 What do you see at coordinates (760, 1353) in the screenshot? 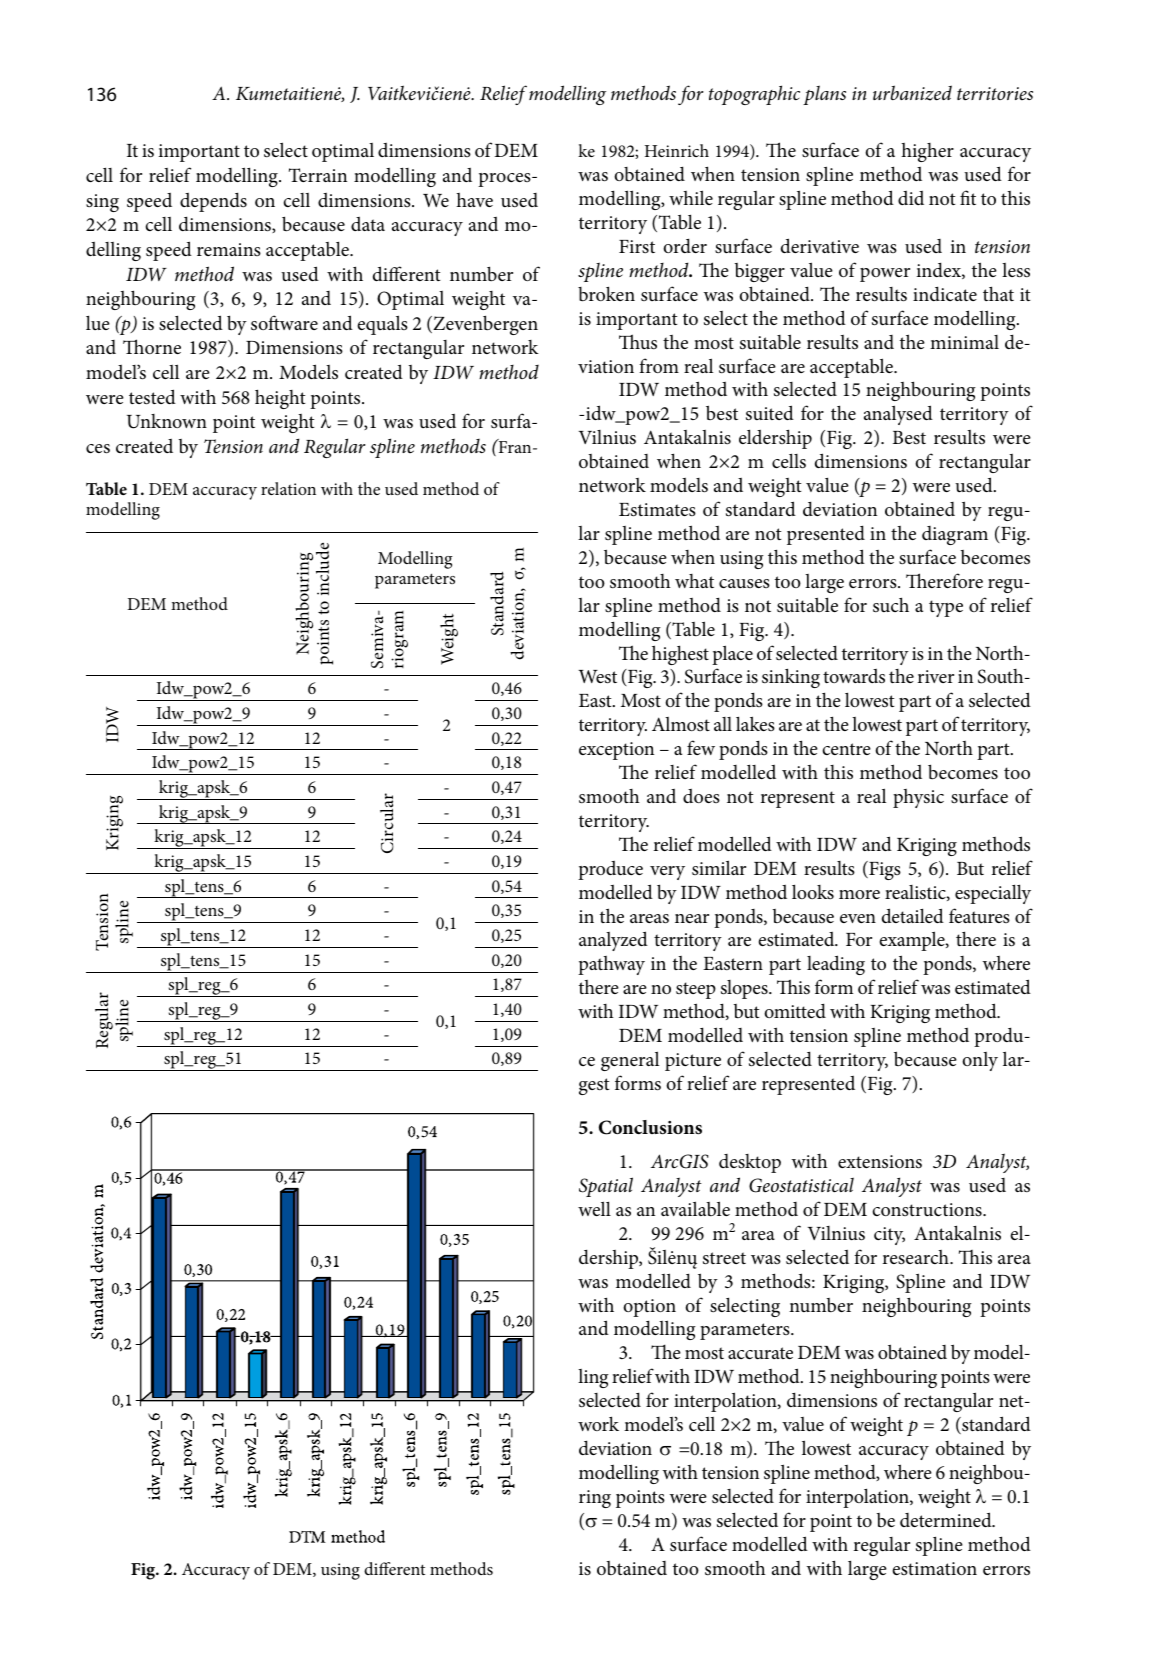
I see `accurate` at bounding box center [760, 1353].
